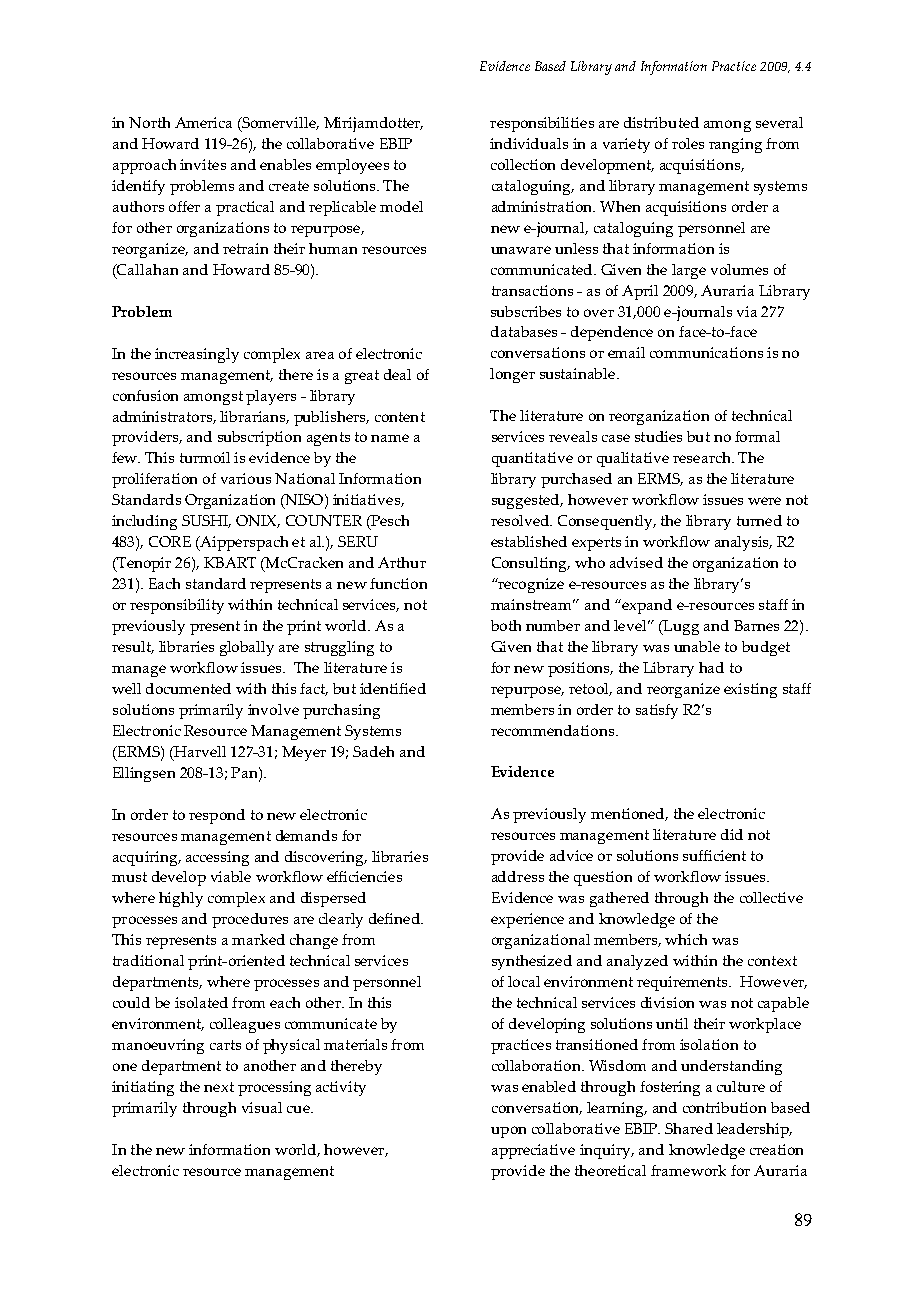 This screenshot has width=924, height=1308. What do you see at coordinates (523, 164) in the screenshot?
I see `collection` at bounding box center [523, 164].
